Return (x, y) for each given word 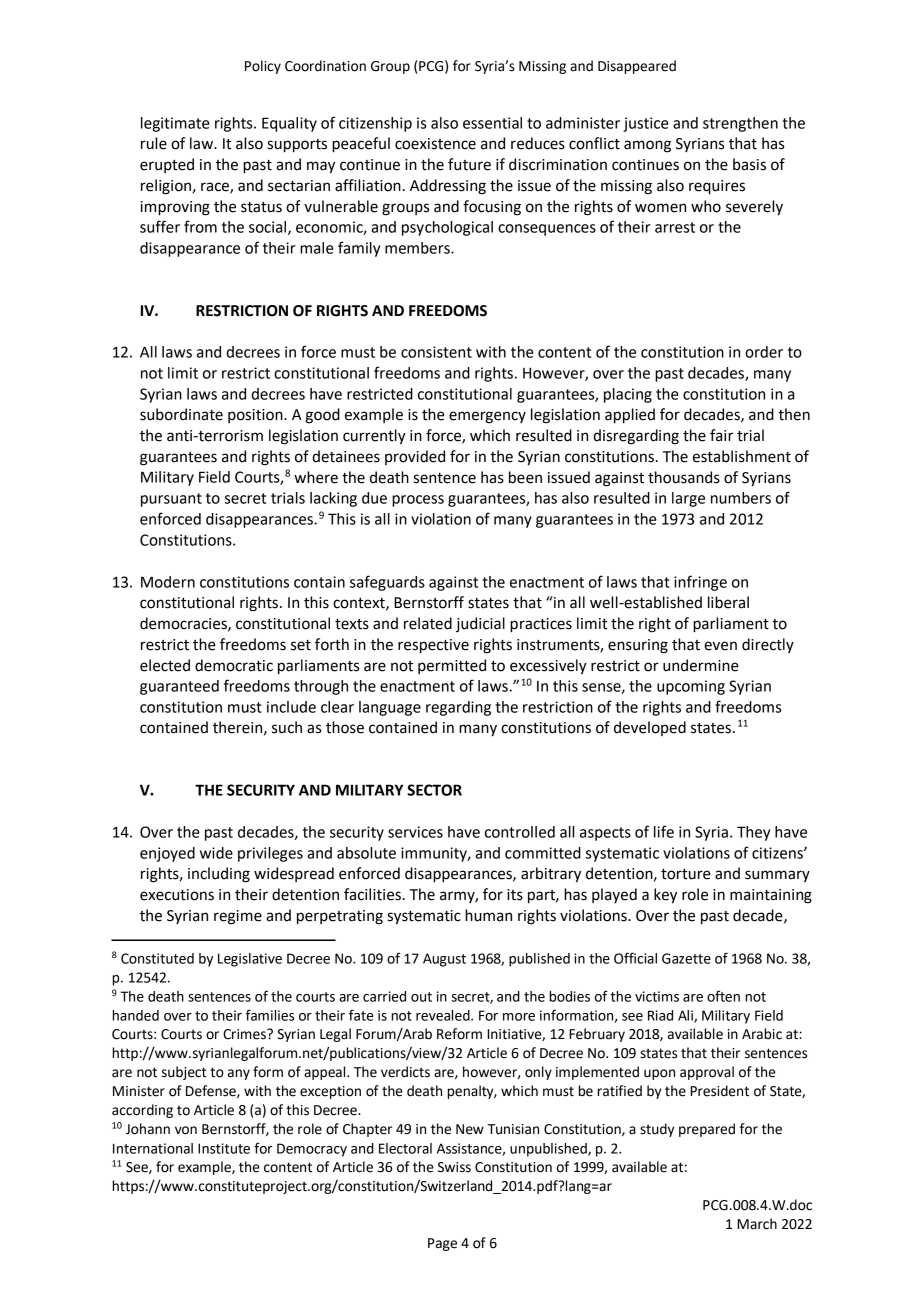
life (664, 831)
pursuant (171, 500)
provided (415, 457)
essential (492, 123)
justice (646, 124)
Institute (224, 1148)
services (415, 832)
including (219, 875)
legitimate (175, 124)
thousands (684, 477)
